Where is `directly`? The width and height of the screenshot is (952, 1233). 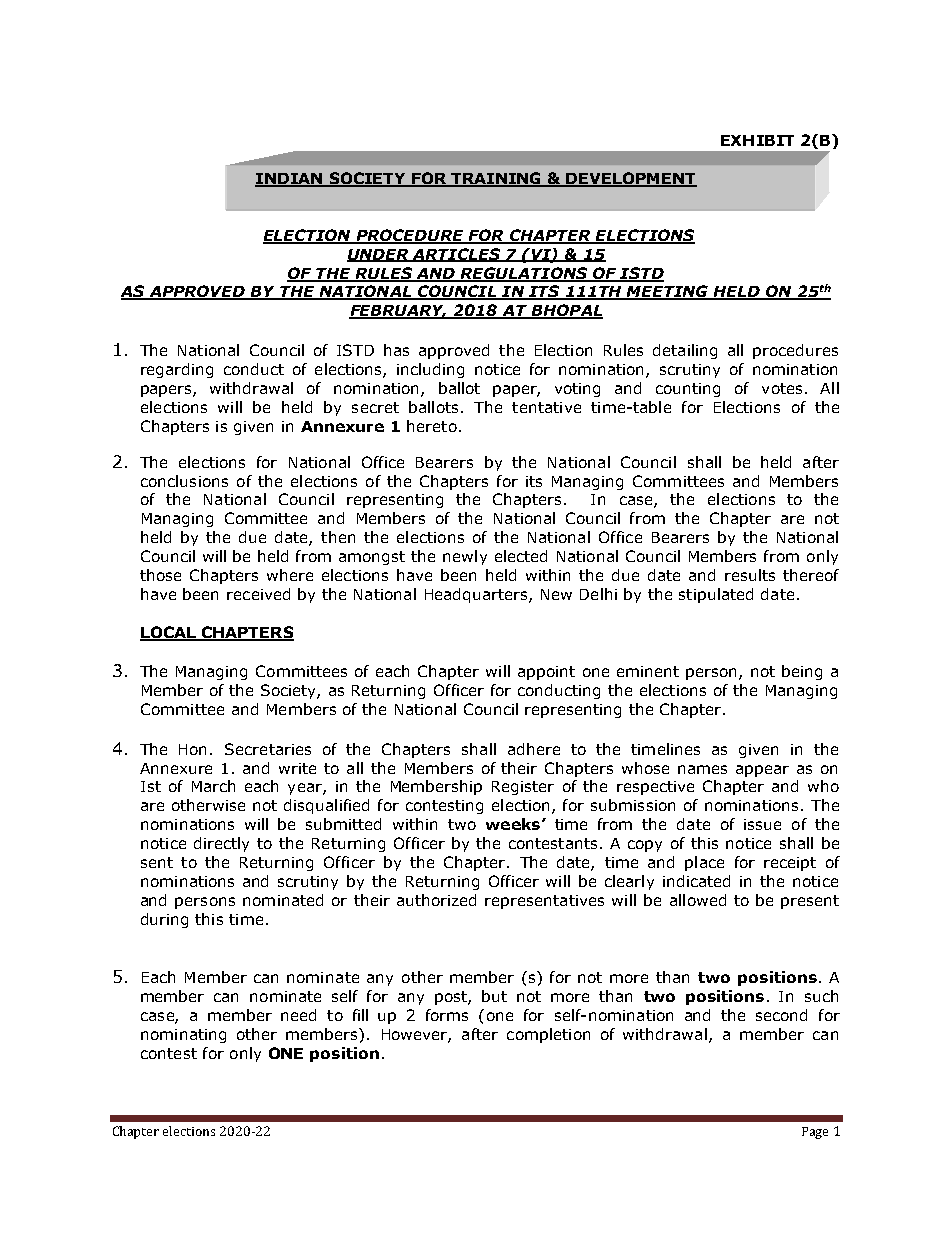
directly is located at coordinates (221, 844).
